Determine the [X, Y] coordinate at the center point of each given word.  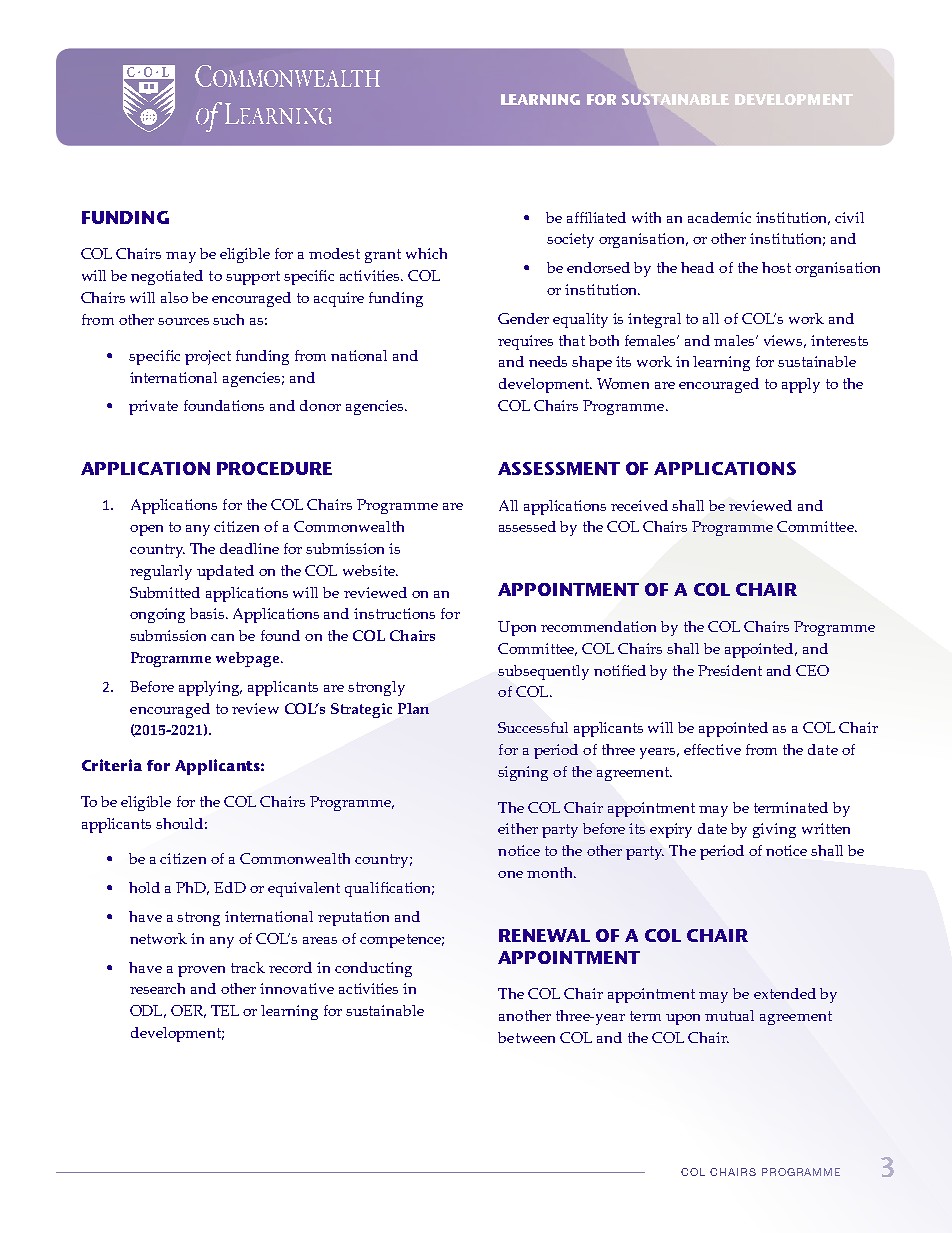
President [730, 670]
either [518, 828]
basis [208, 613]
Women [623, 383]
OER [188, 1011]
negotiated [167, 277]
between [526, 1037]
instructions [394, 613]
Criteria [112, 765]
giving [774, 830]
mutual [729, 1015]
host [776, 267]
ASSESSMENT [559, 468]
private [153, 407]
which [426, 253]
